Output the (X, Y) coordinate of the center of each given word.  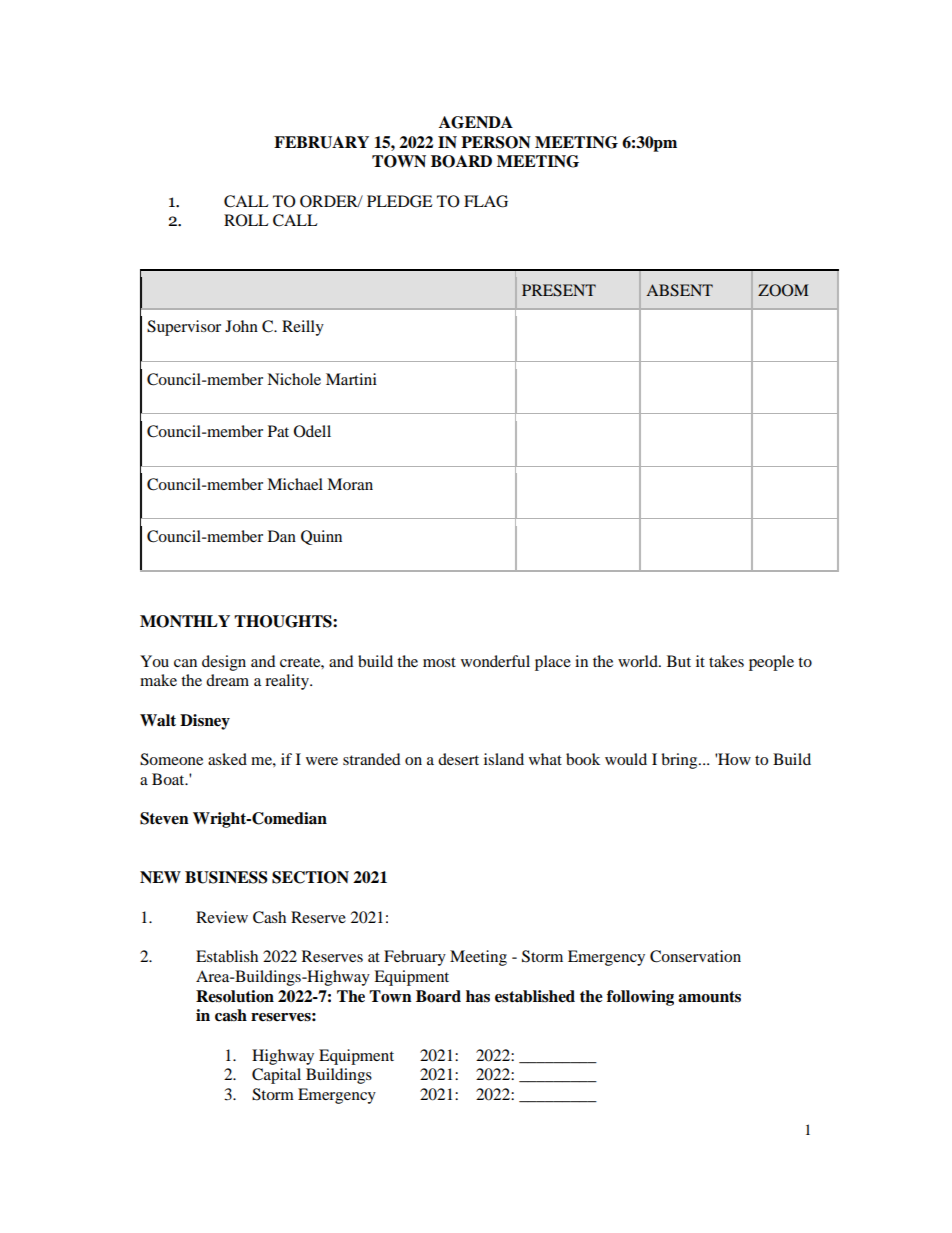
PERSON (496, 142)
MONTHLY (185, 621)
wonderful (495, 661)
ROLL (246, 220)
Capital (276, 1076)
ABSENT (679, 290)
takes (726, 661)
